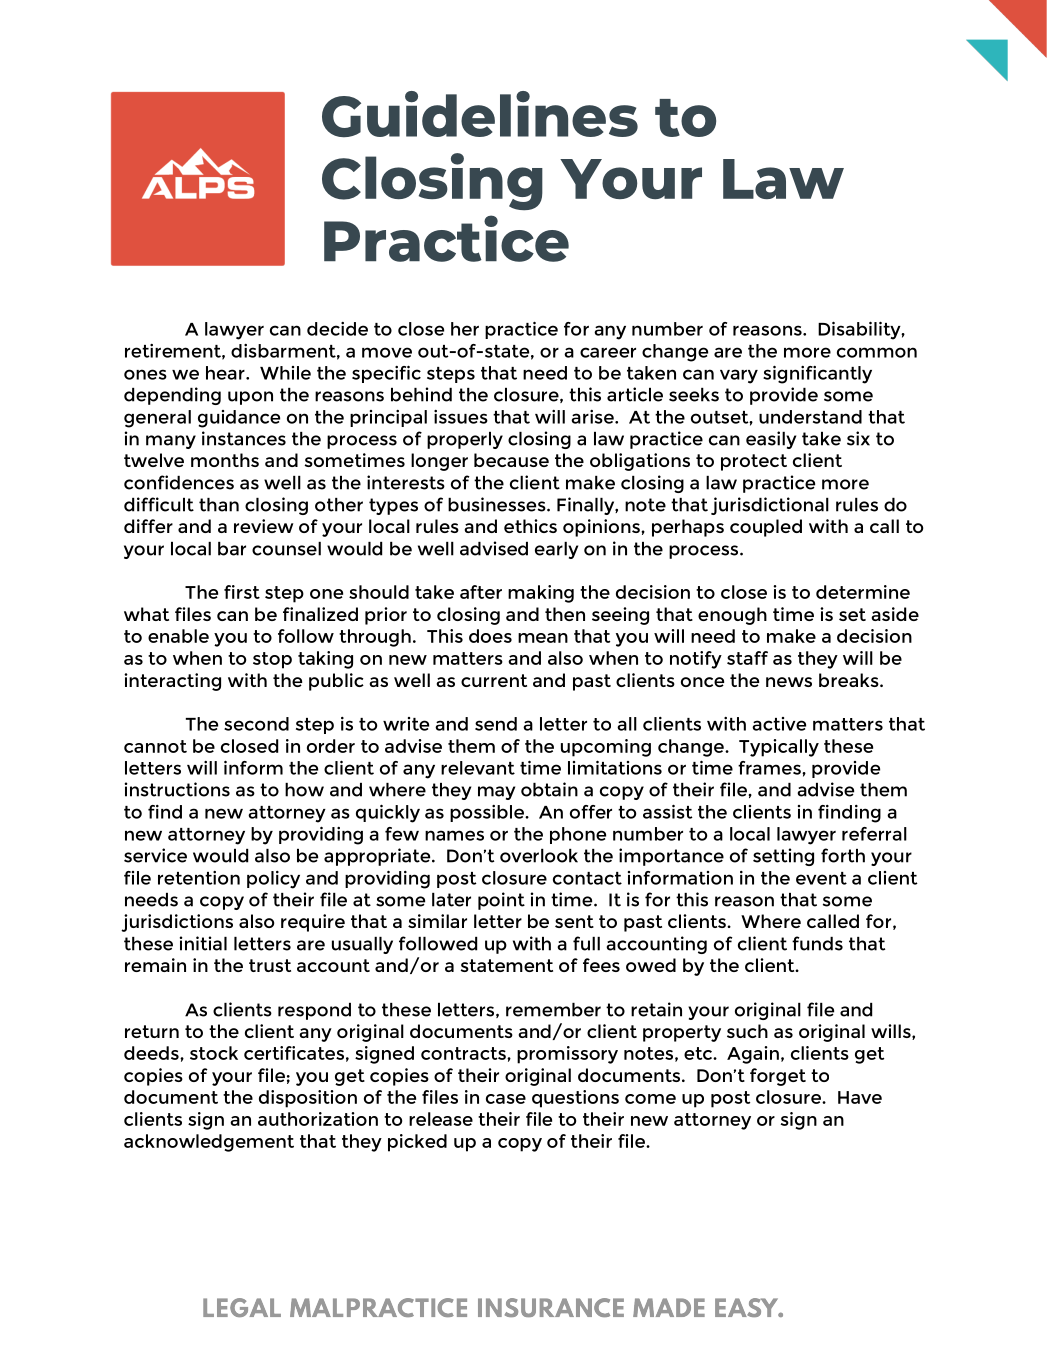 The image size is (1049, 1358). Describe the element at coordinates (810, 417) in the screenshot. I see `understand` at that location.
